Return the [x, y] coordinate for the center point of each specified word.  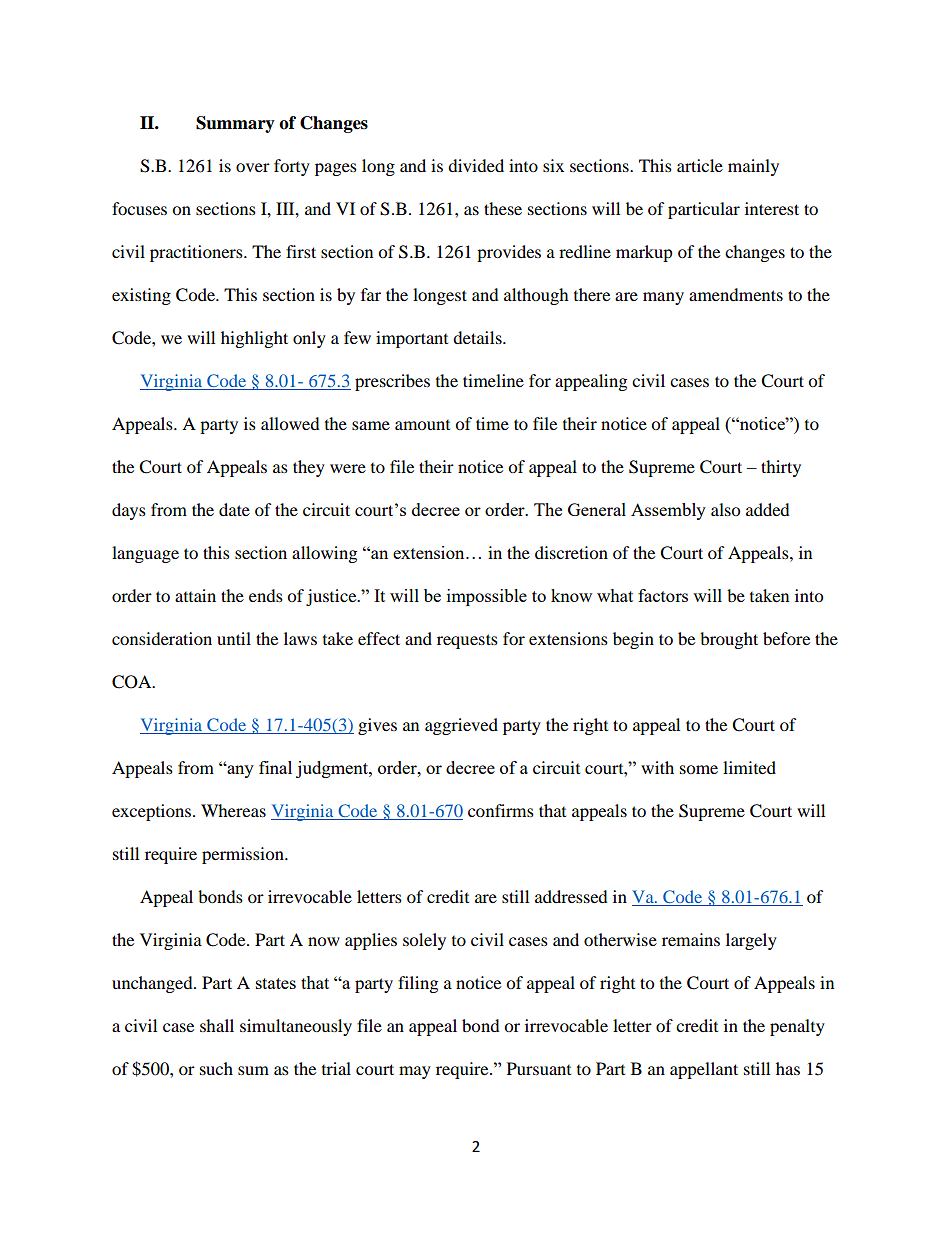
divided [476, 165]
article [700, 165]
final [275, 767]
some [699, 769]
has [788, 1068]
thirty [781, 468]
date [234, 509]
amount [422, 425]
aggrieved [461, 726]
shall [217, 1025]
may [415, 1072]
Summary [235, 124]
